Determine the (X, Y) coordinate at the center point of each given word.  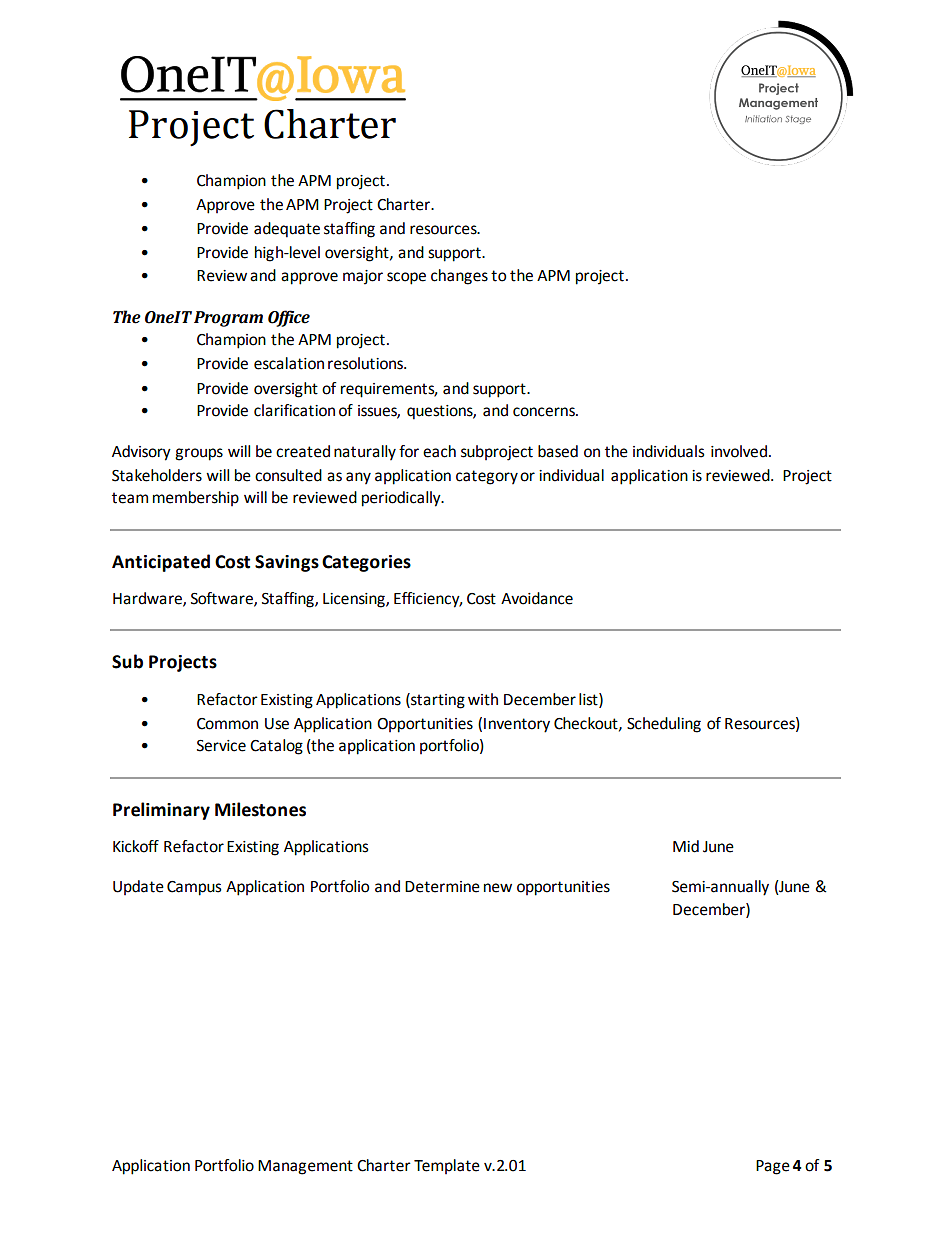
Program (228, 319)
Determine (442, 887)
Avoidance (537, 598)
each (439, 451)
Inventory (517, 725)
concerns (545, 412)
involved (739, 451)
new (498, 888)
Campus (194, 888)
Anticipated (161, 563)
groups (199, 454)
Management (305, 1167)
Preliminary (161, 811)
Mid (686, 846)
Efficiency (428, 600)
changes (459, 277)
